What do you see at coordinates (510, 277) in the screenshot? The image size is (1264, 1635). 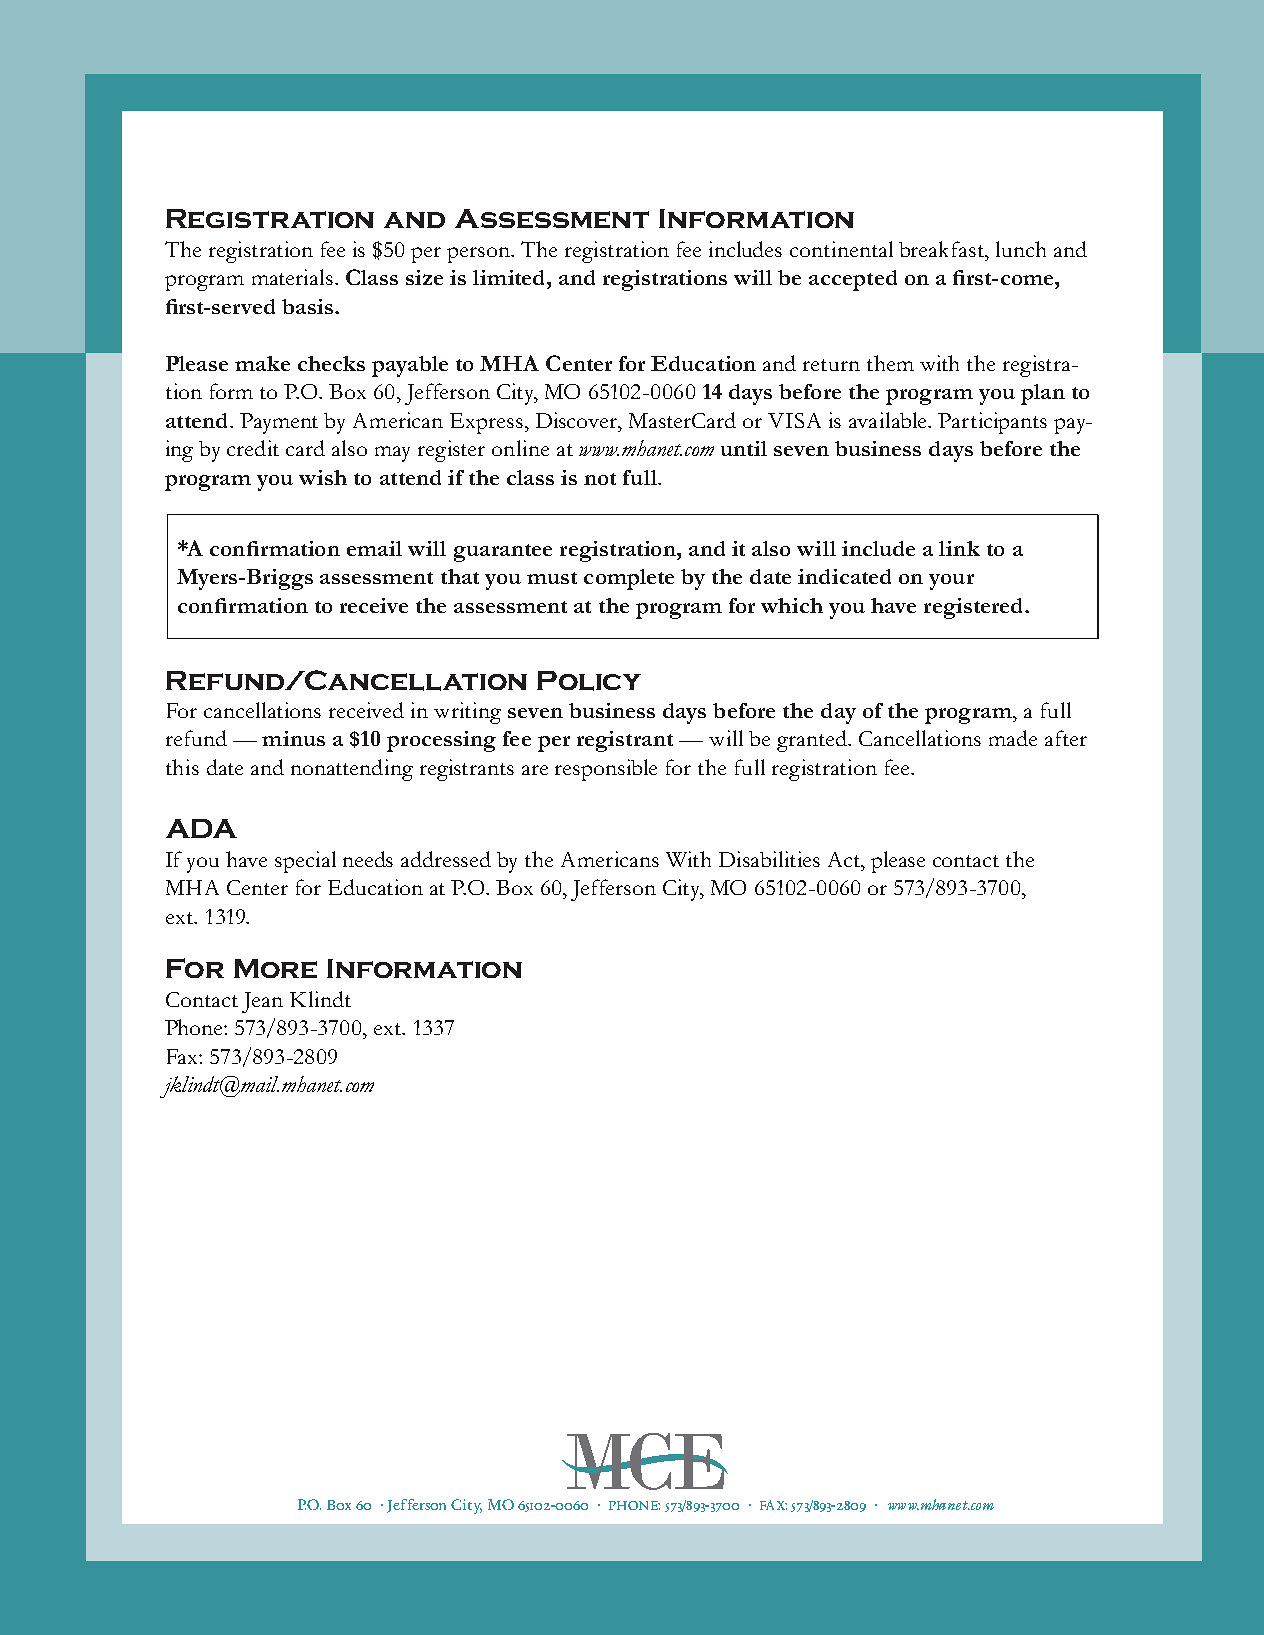 I see `limited` at bounding box center [510, 277].
